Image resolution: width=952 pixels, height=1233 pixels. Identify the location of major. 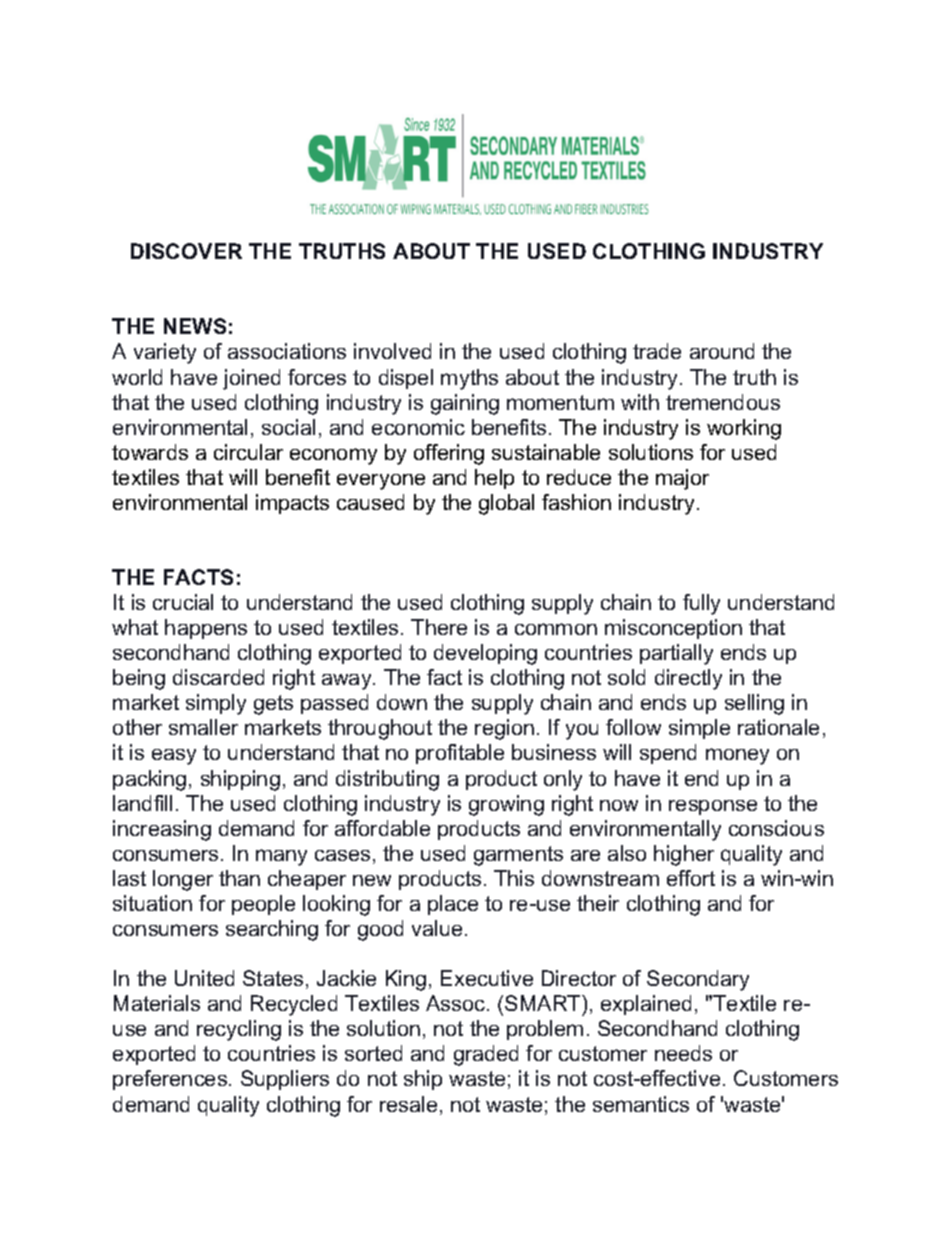
(682, 479).
